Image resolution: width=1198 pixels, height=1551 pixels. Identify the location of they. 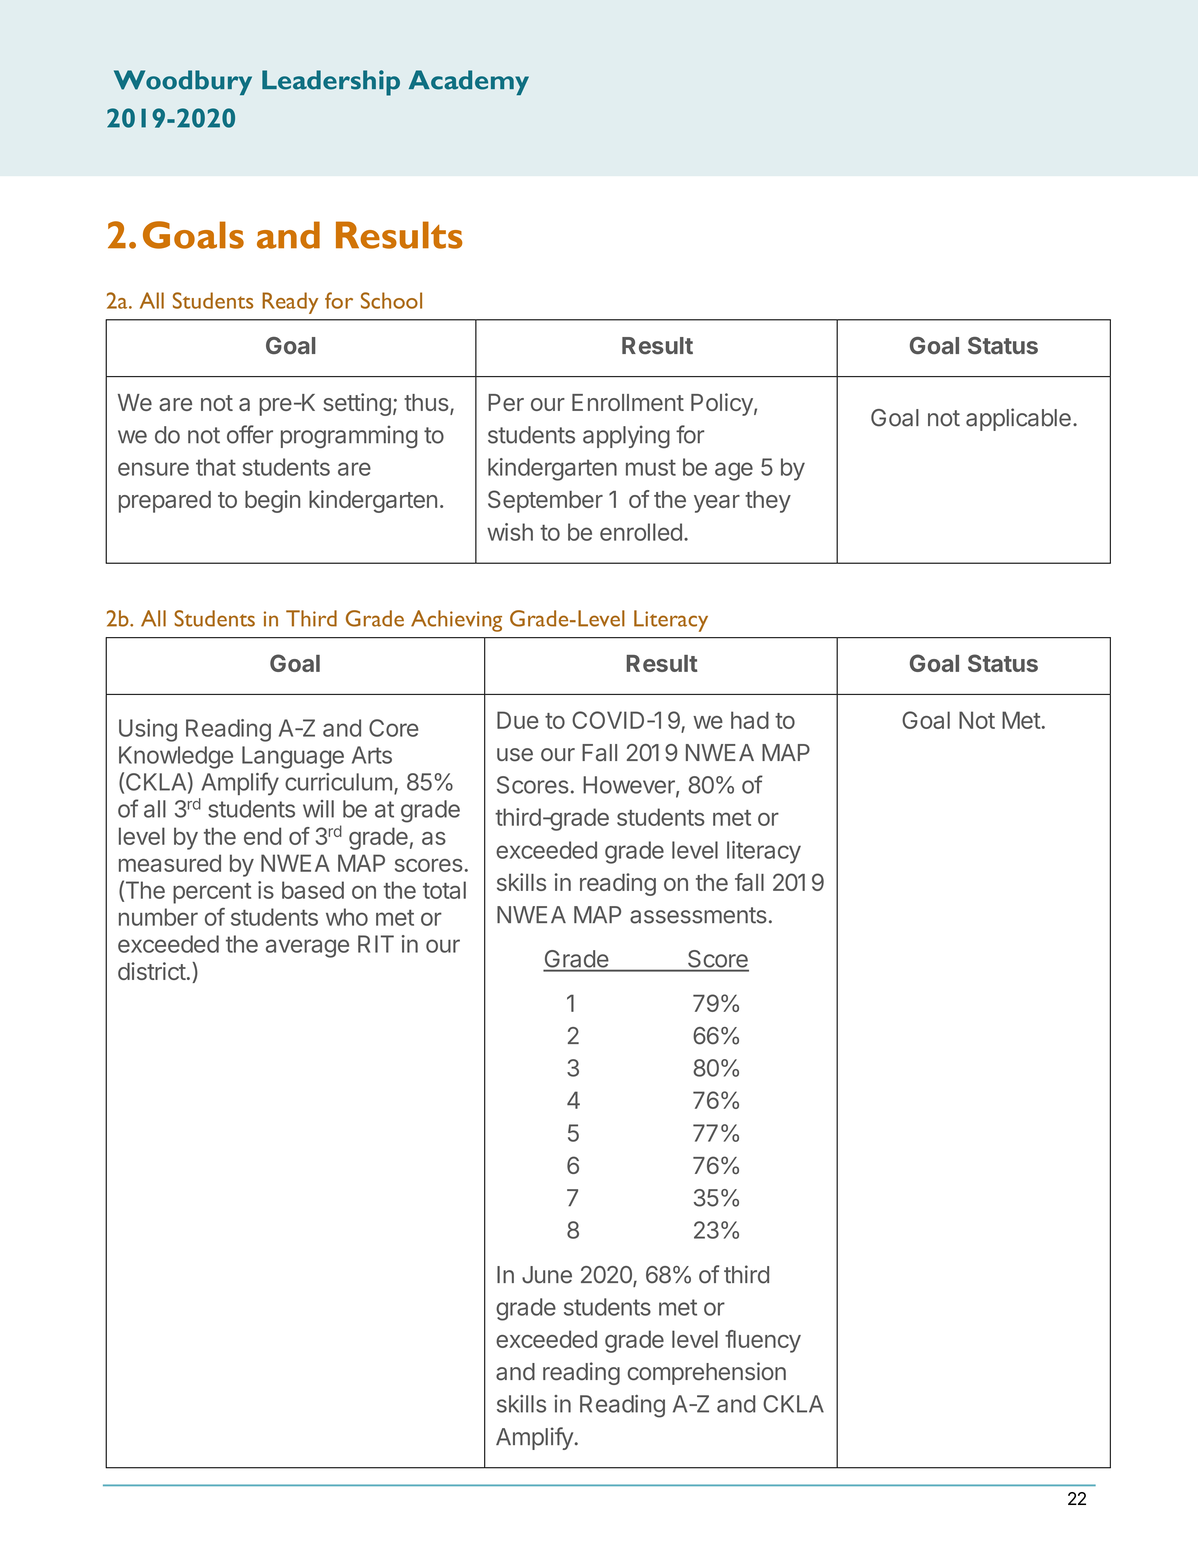
(768, 502).
